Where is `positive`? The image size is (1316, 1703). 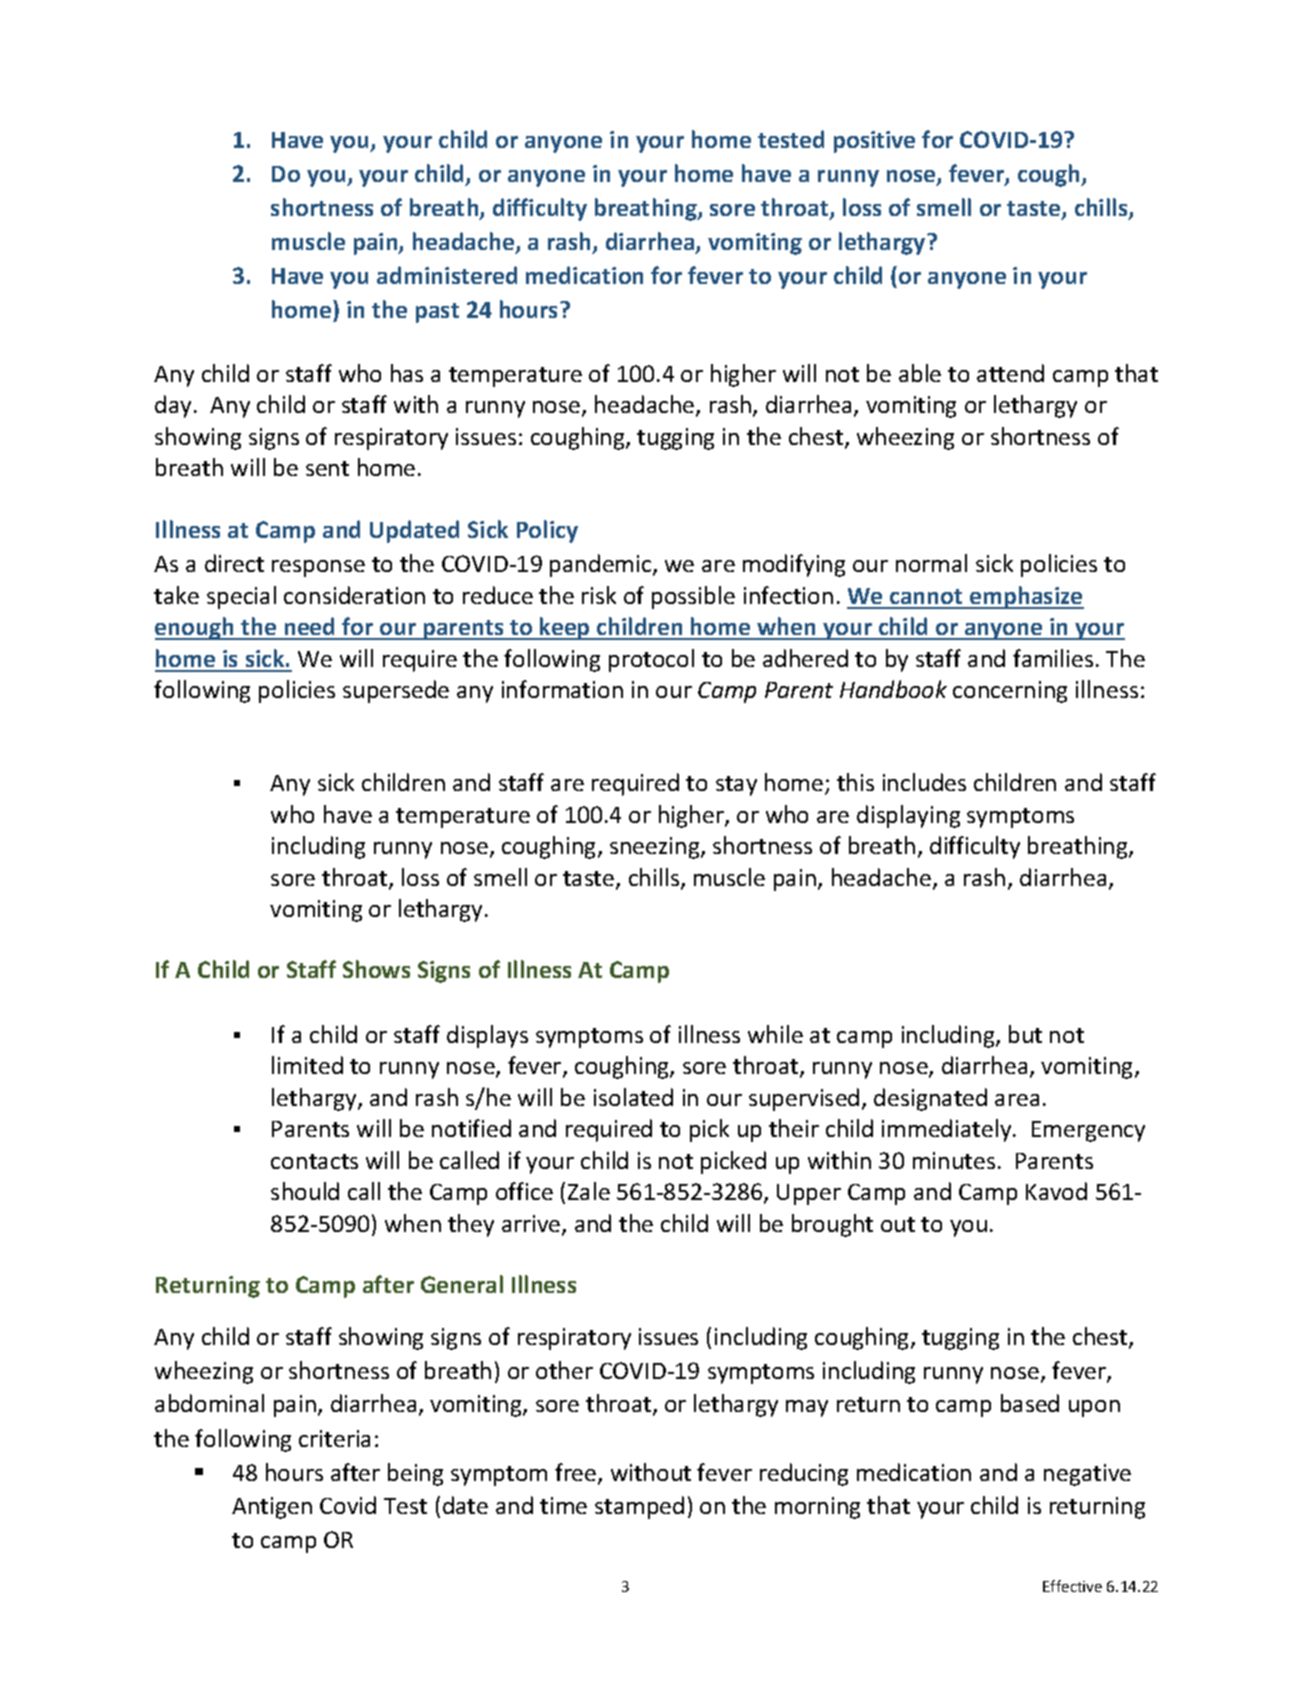
positive is located at coordinates (874, 142).
